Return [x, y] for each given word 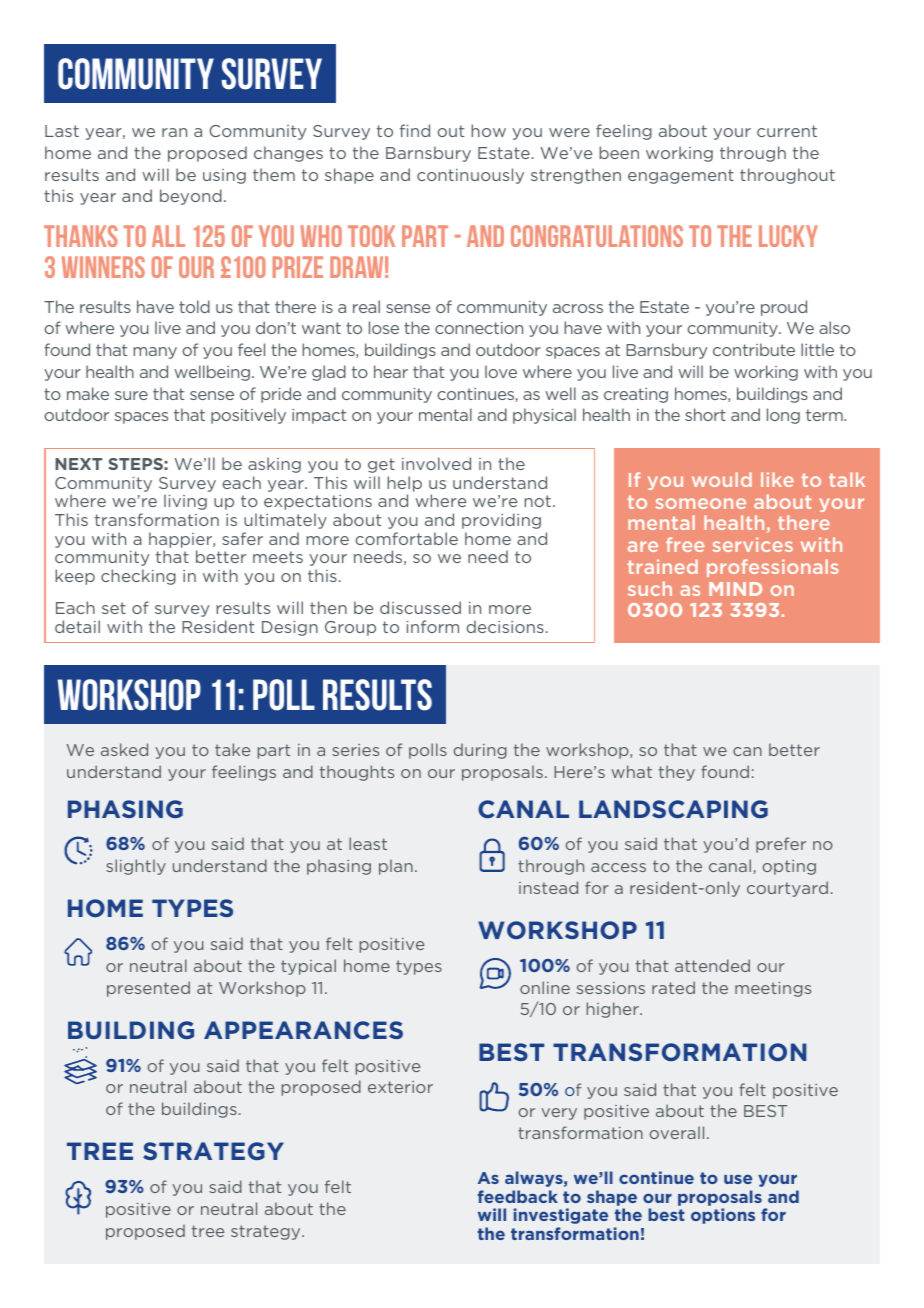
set [114, 608]
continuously [470, 176]
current [787, 131]
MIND [735, 589]
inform [433, 626]
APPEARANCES [303, 1030]
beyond [191, 197]
